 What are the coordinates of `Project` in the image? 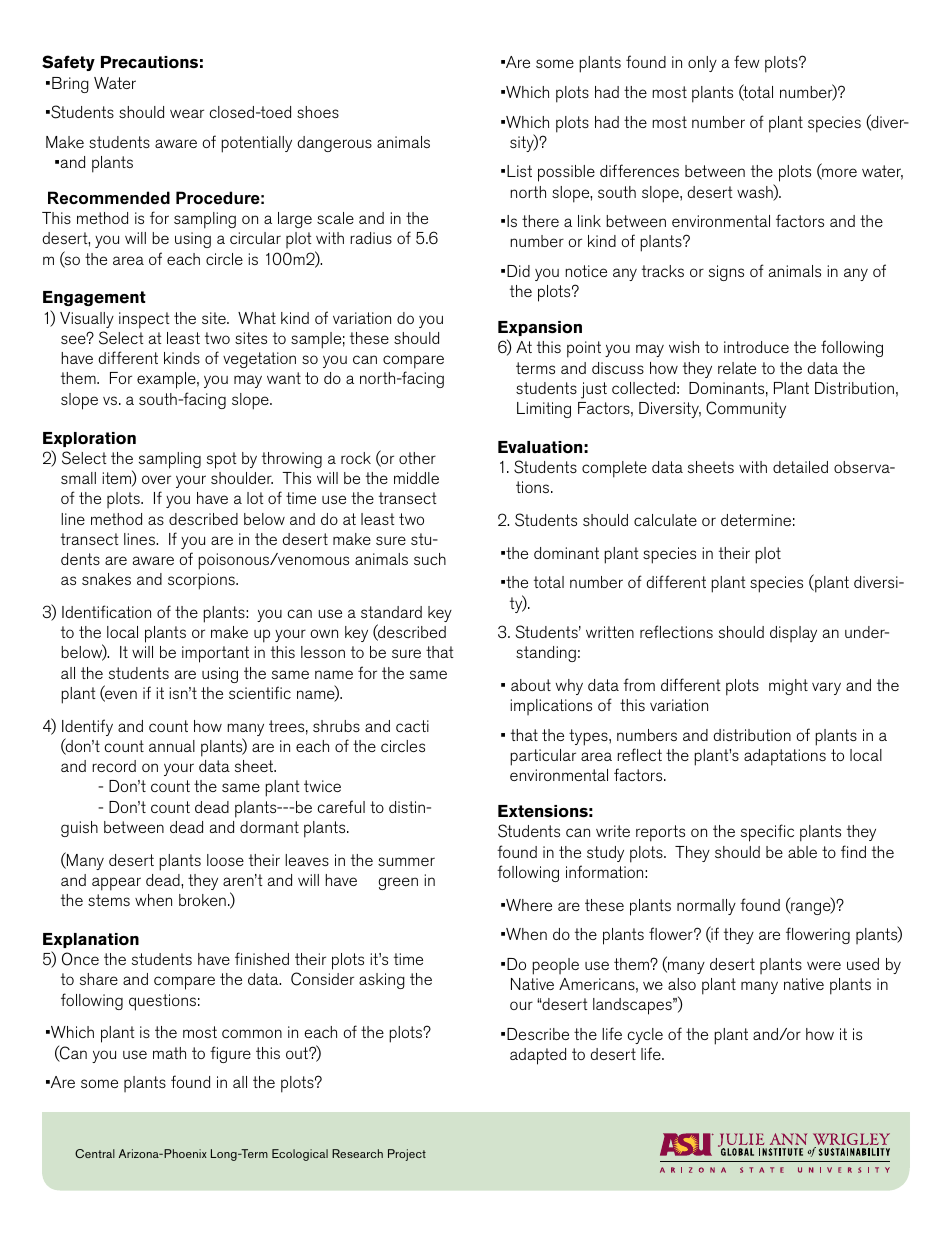 It's located at (407, 1155).
